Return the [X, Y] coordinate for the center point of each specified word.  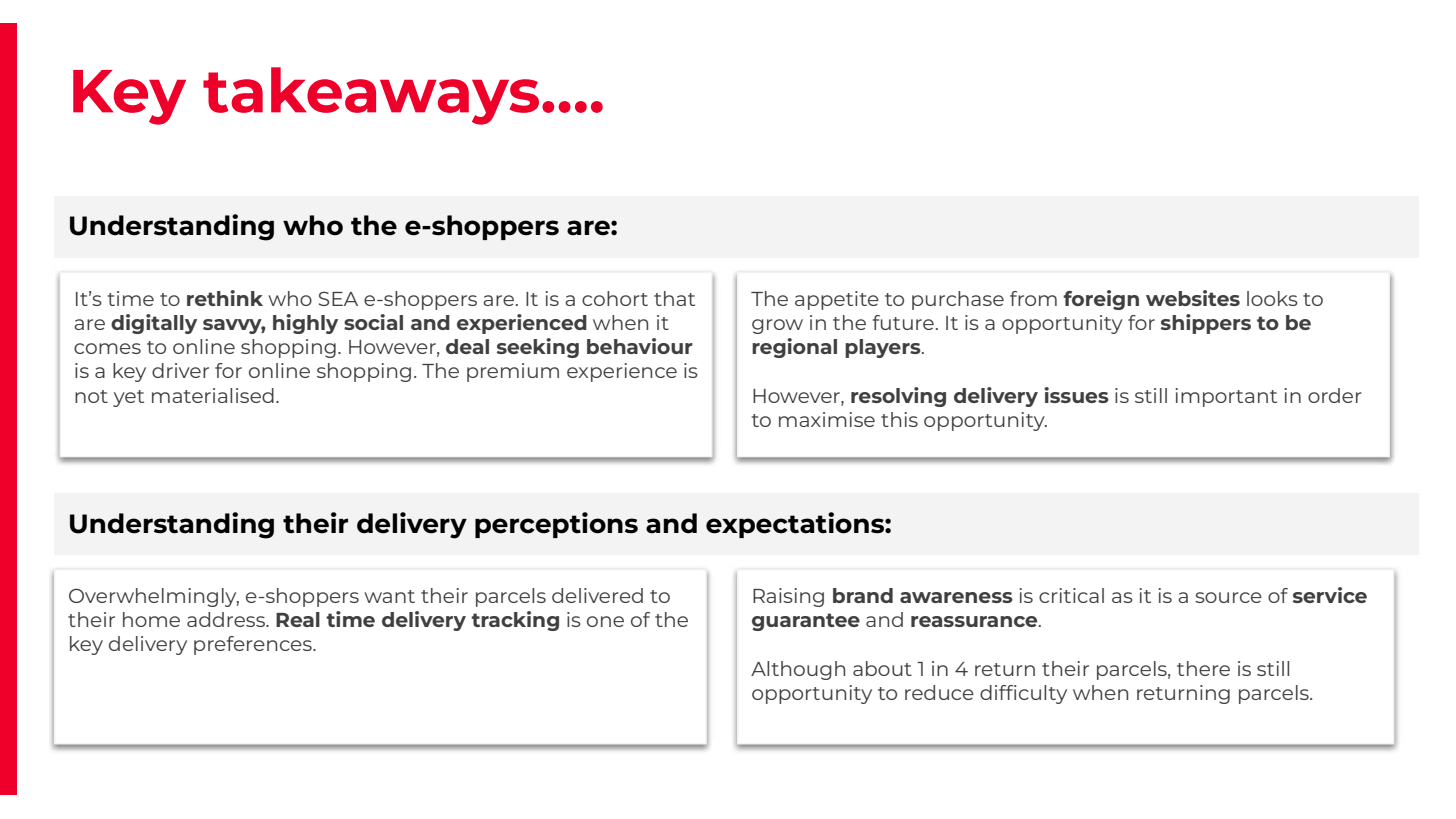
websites [1193, 298]
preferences [254, 645]
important [1226, 397]
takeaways [371, 96]
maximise [827, 419]
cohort [615, 298]
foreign [1101, 300]
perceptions [556, 525]
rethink [225, 298]
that [674, 298]
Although [798, 670]
